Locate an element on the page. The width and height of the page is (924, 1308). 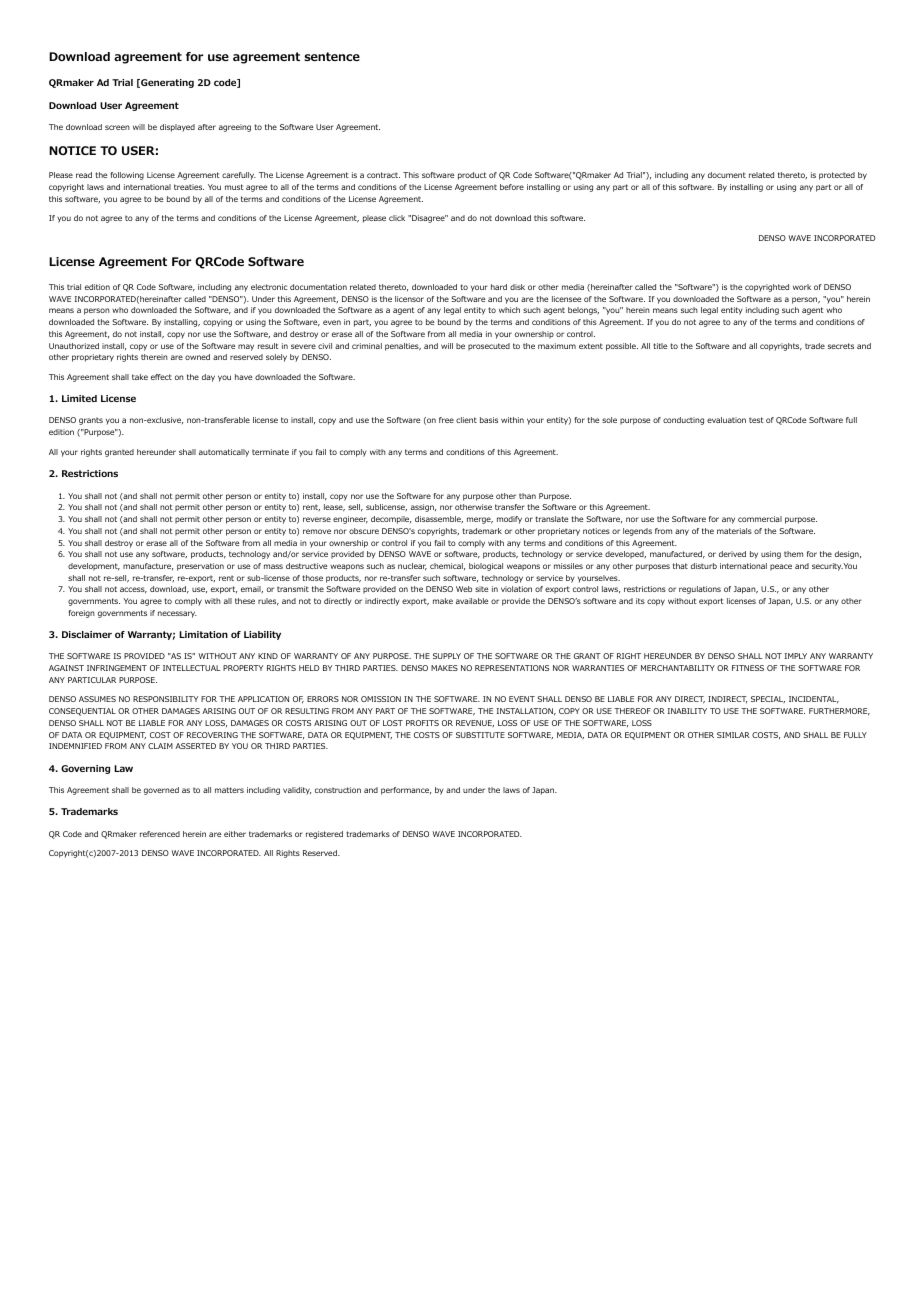
necessary is located at coordinates (177, 614).
